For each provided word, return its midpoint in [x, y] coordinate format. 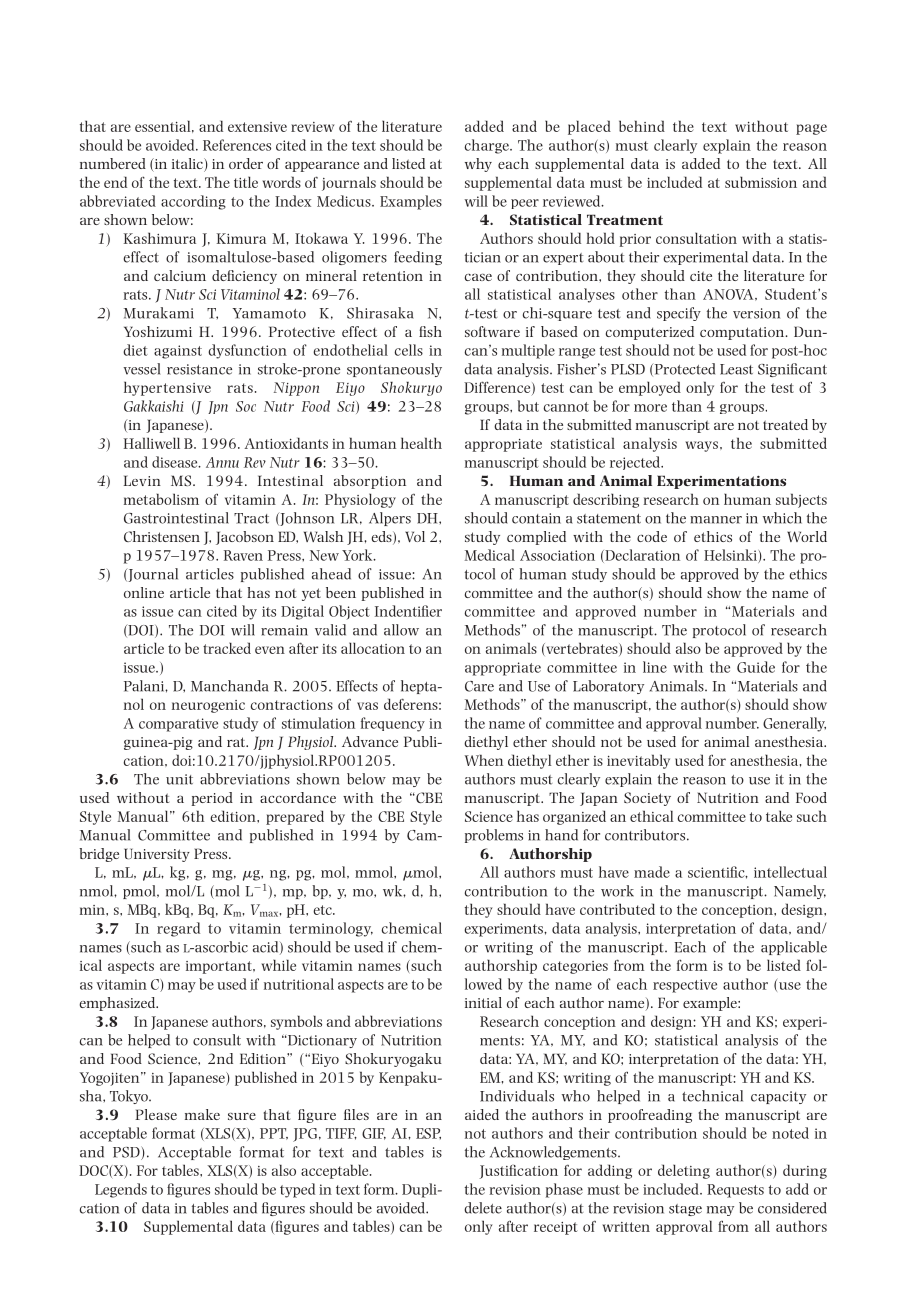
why [478, 165]
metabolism [161, 499]
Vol [415, 537]
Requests [735, 1191]
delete [483, 1208]
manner [716, 520]
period [212, 799]
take [779, 816]
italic [188, 165]
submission [761, 182]
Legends [121, 1190]
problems [494, 836]
